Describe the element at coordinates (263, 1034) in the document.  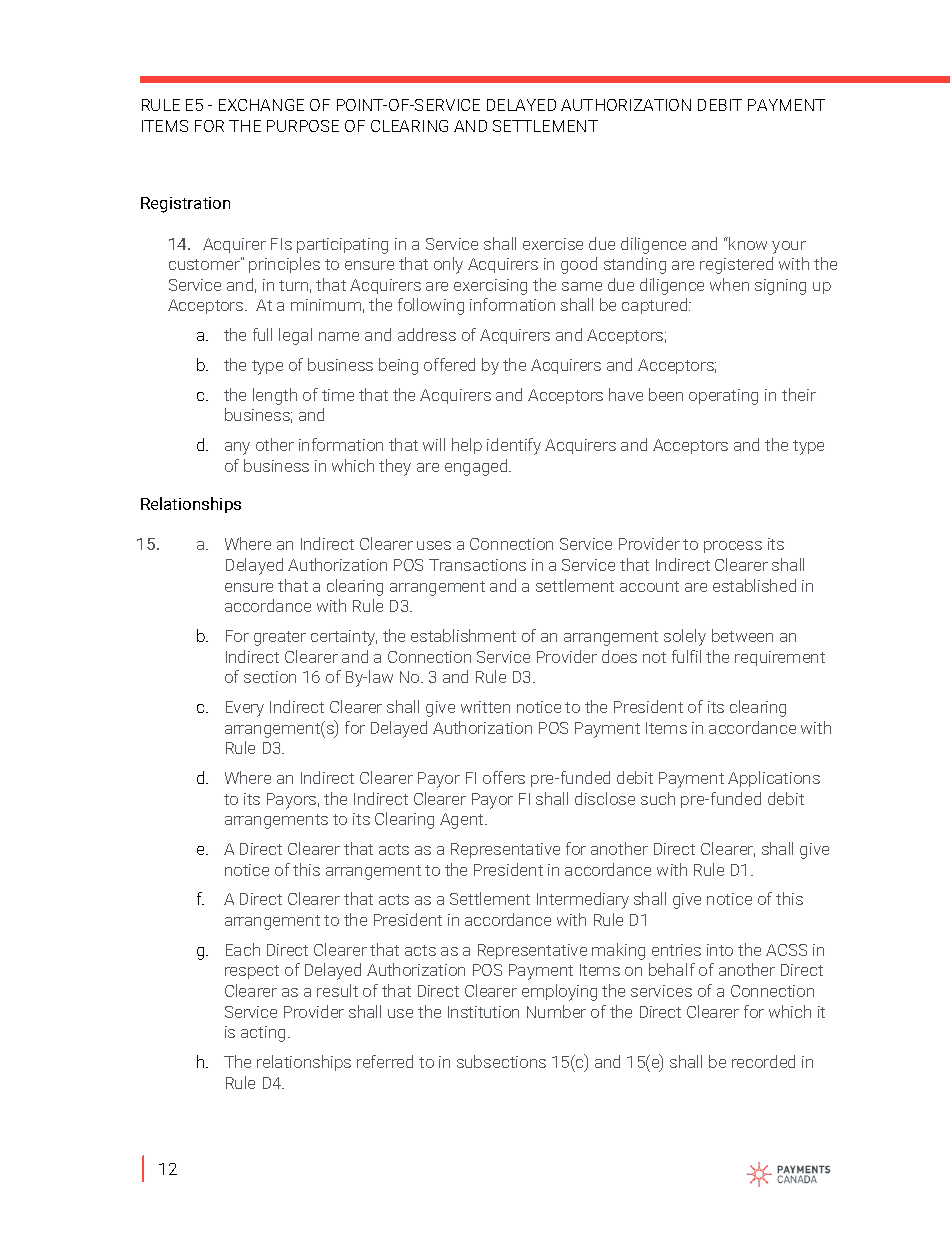
I see `acting` at that location.
